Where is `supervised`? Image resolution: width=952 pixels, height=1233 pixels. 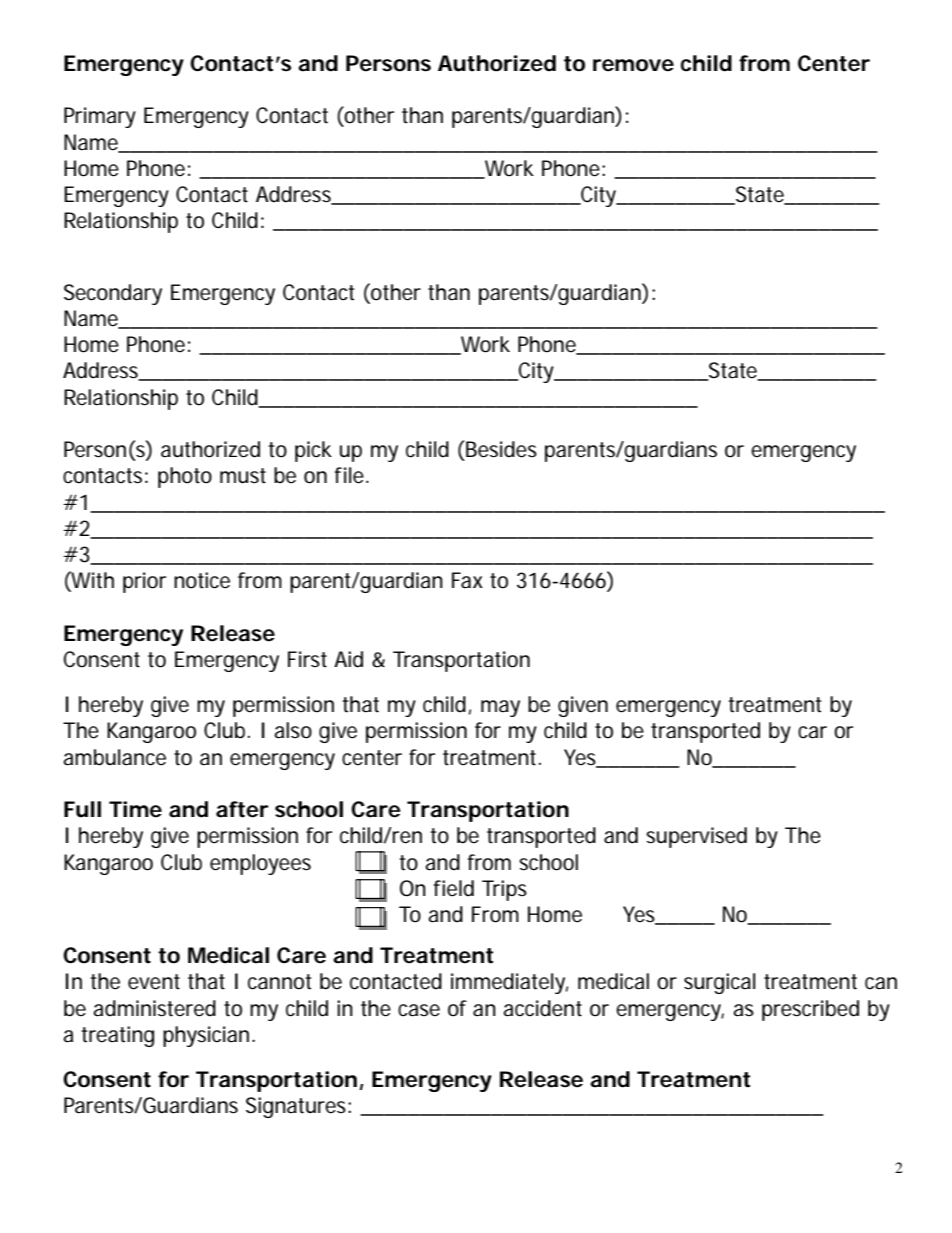 supervised is located at coordinates (696, 837).
